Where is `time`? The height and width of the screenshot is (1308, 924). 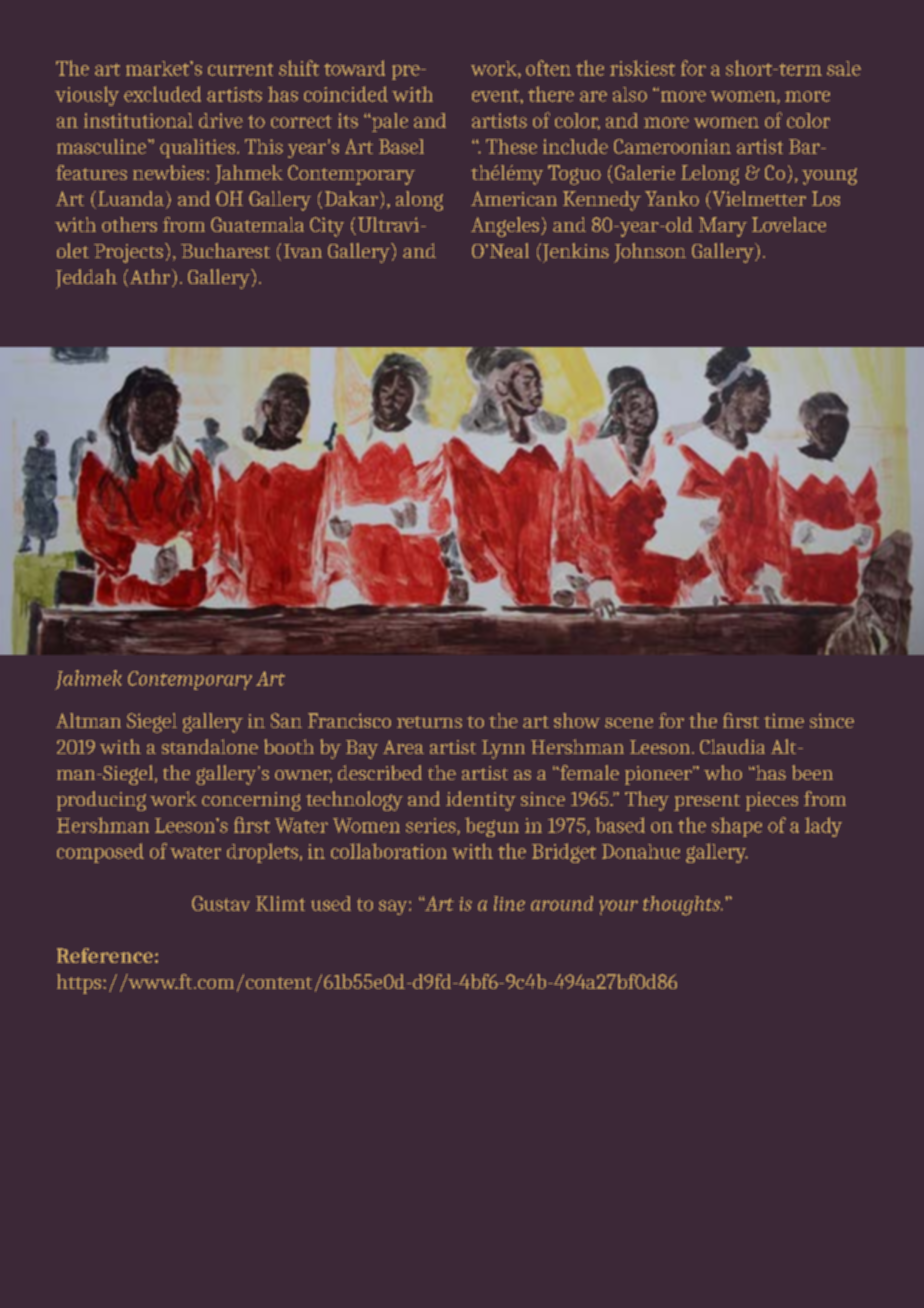 time is located at coordinates (784, 720).
